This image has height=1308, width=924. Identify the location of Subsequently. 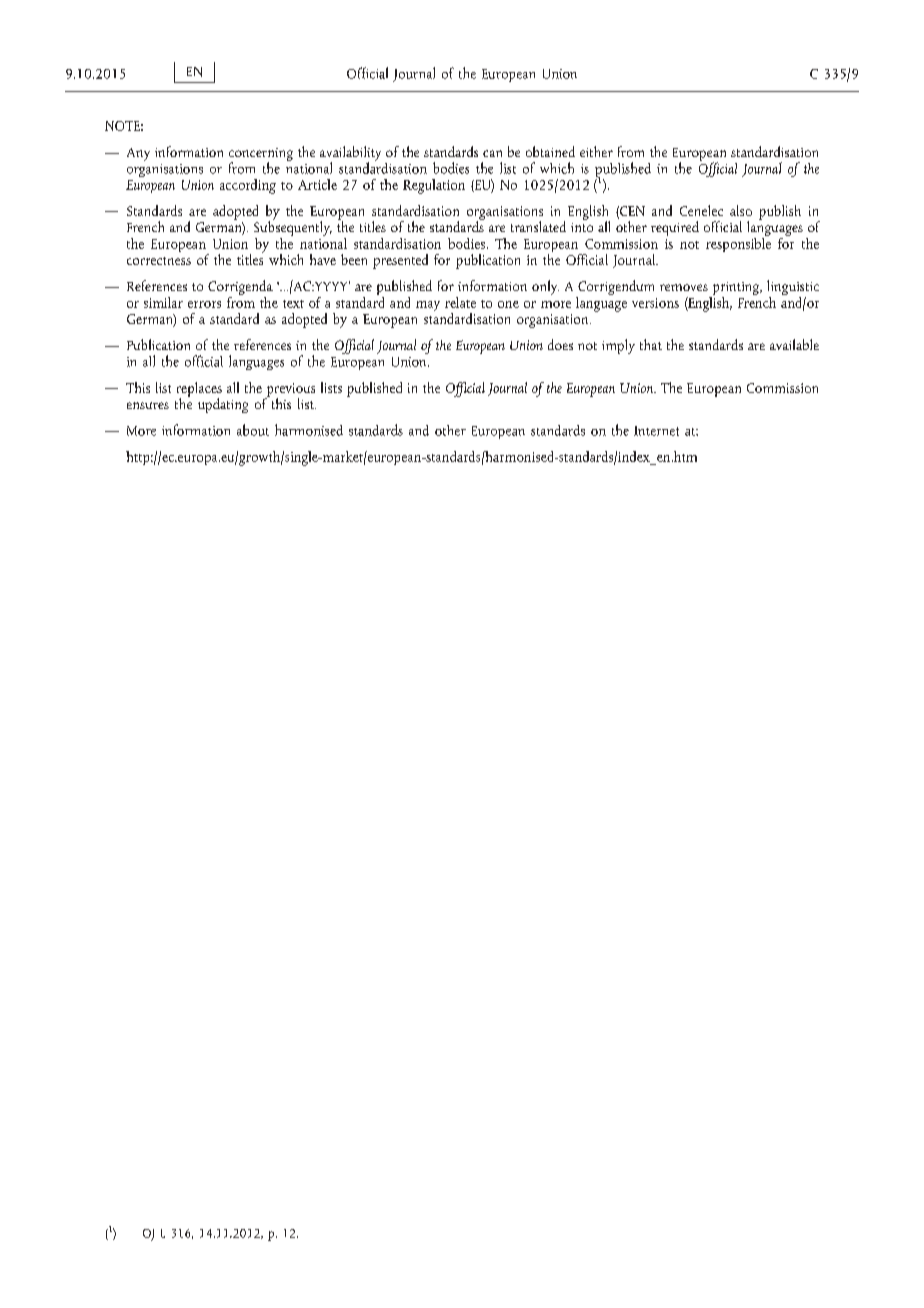
(293, 228).
